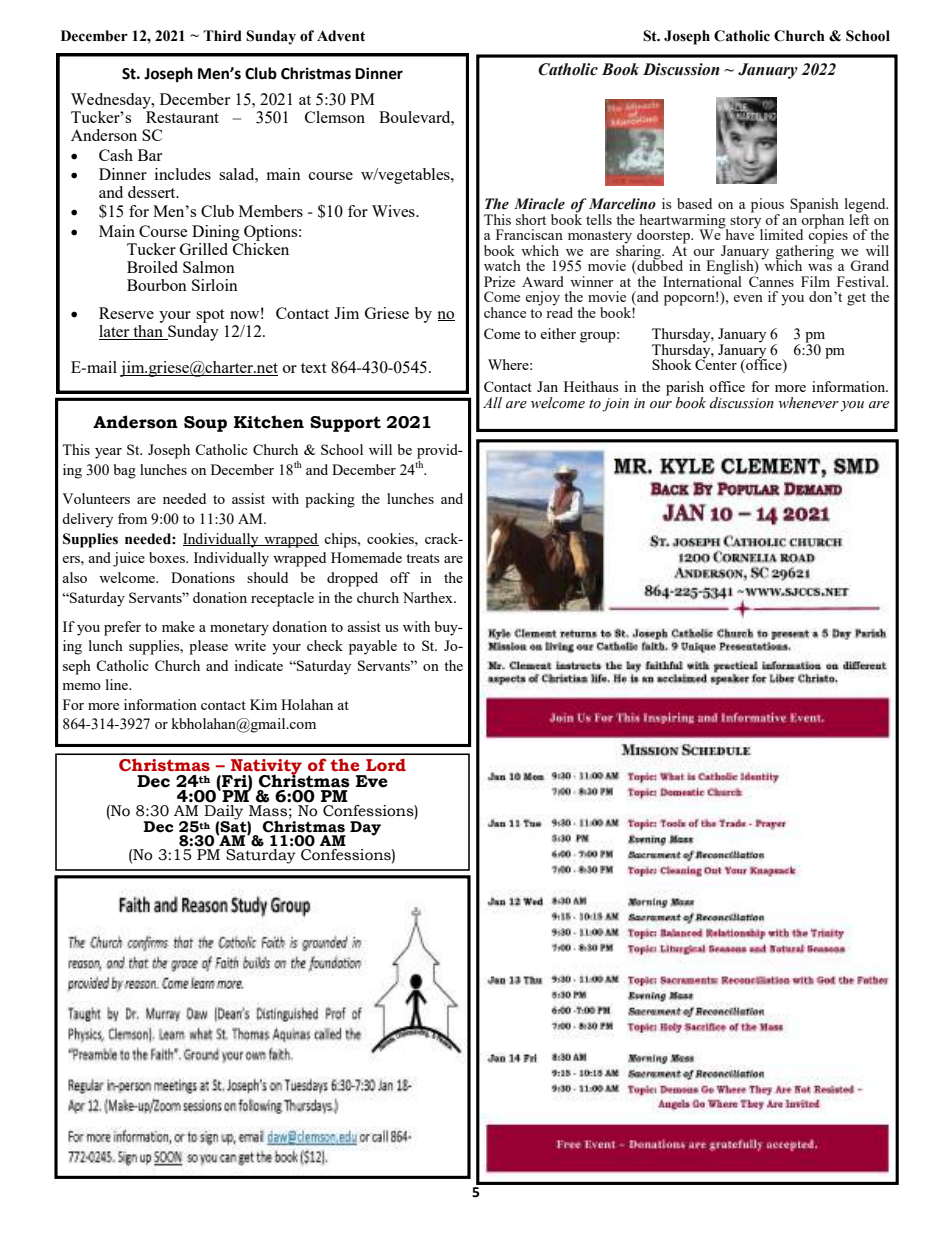 The height and width of the image is (1233, 952). I want to click on Mass, so click(268, 811).
